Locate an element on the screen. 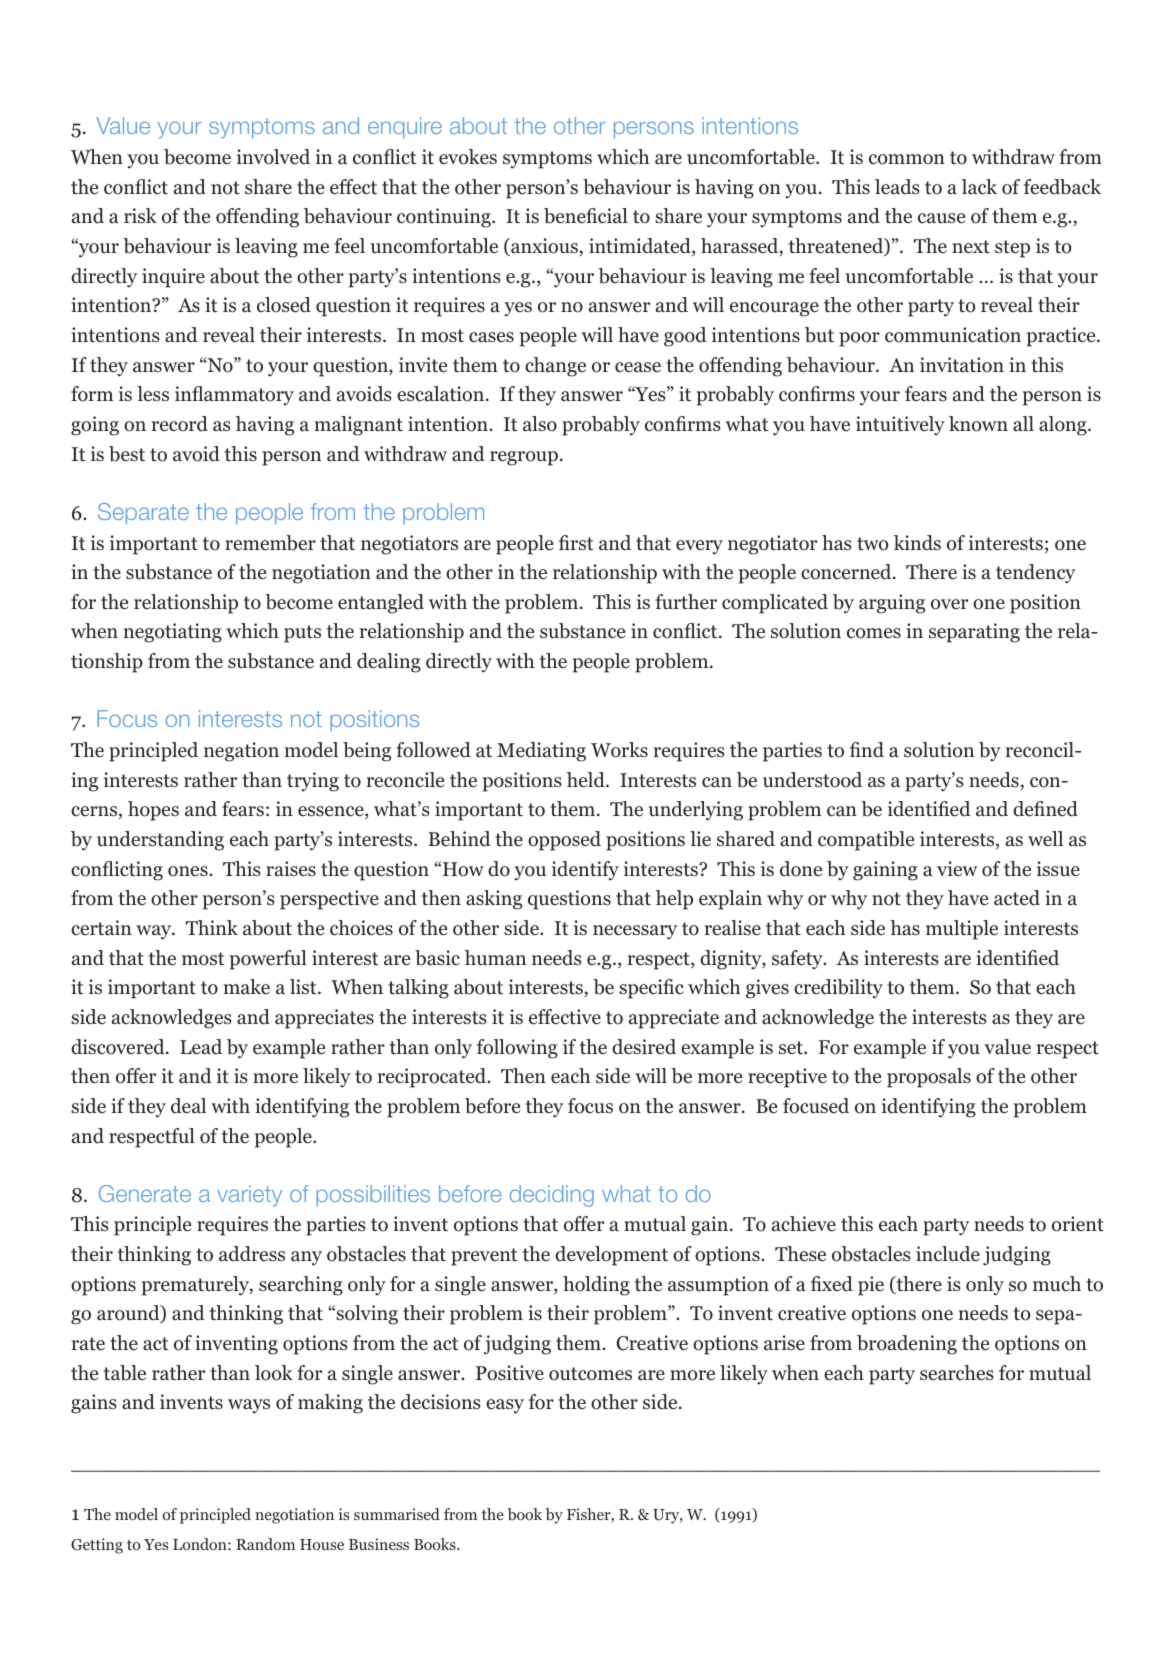 The height and width of the screenshot is (1664, 1176). opposed is located at coordinates (564, 841).
